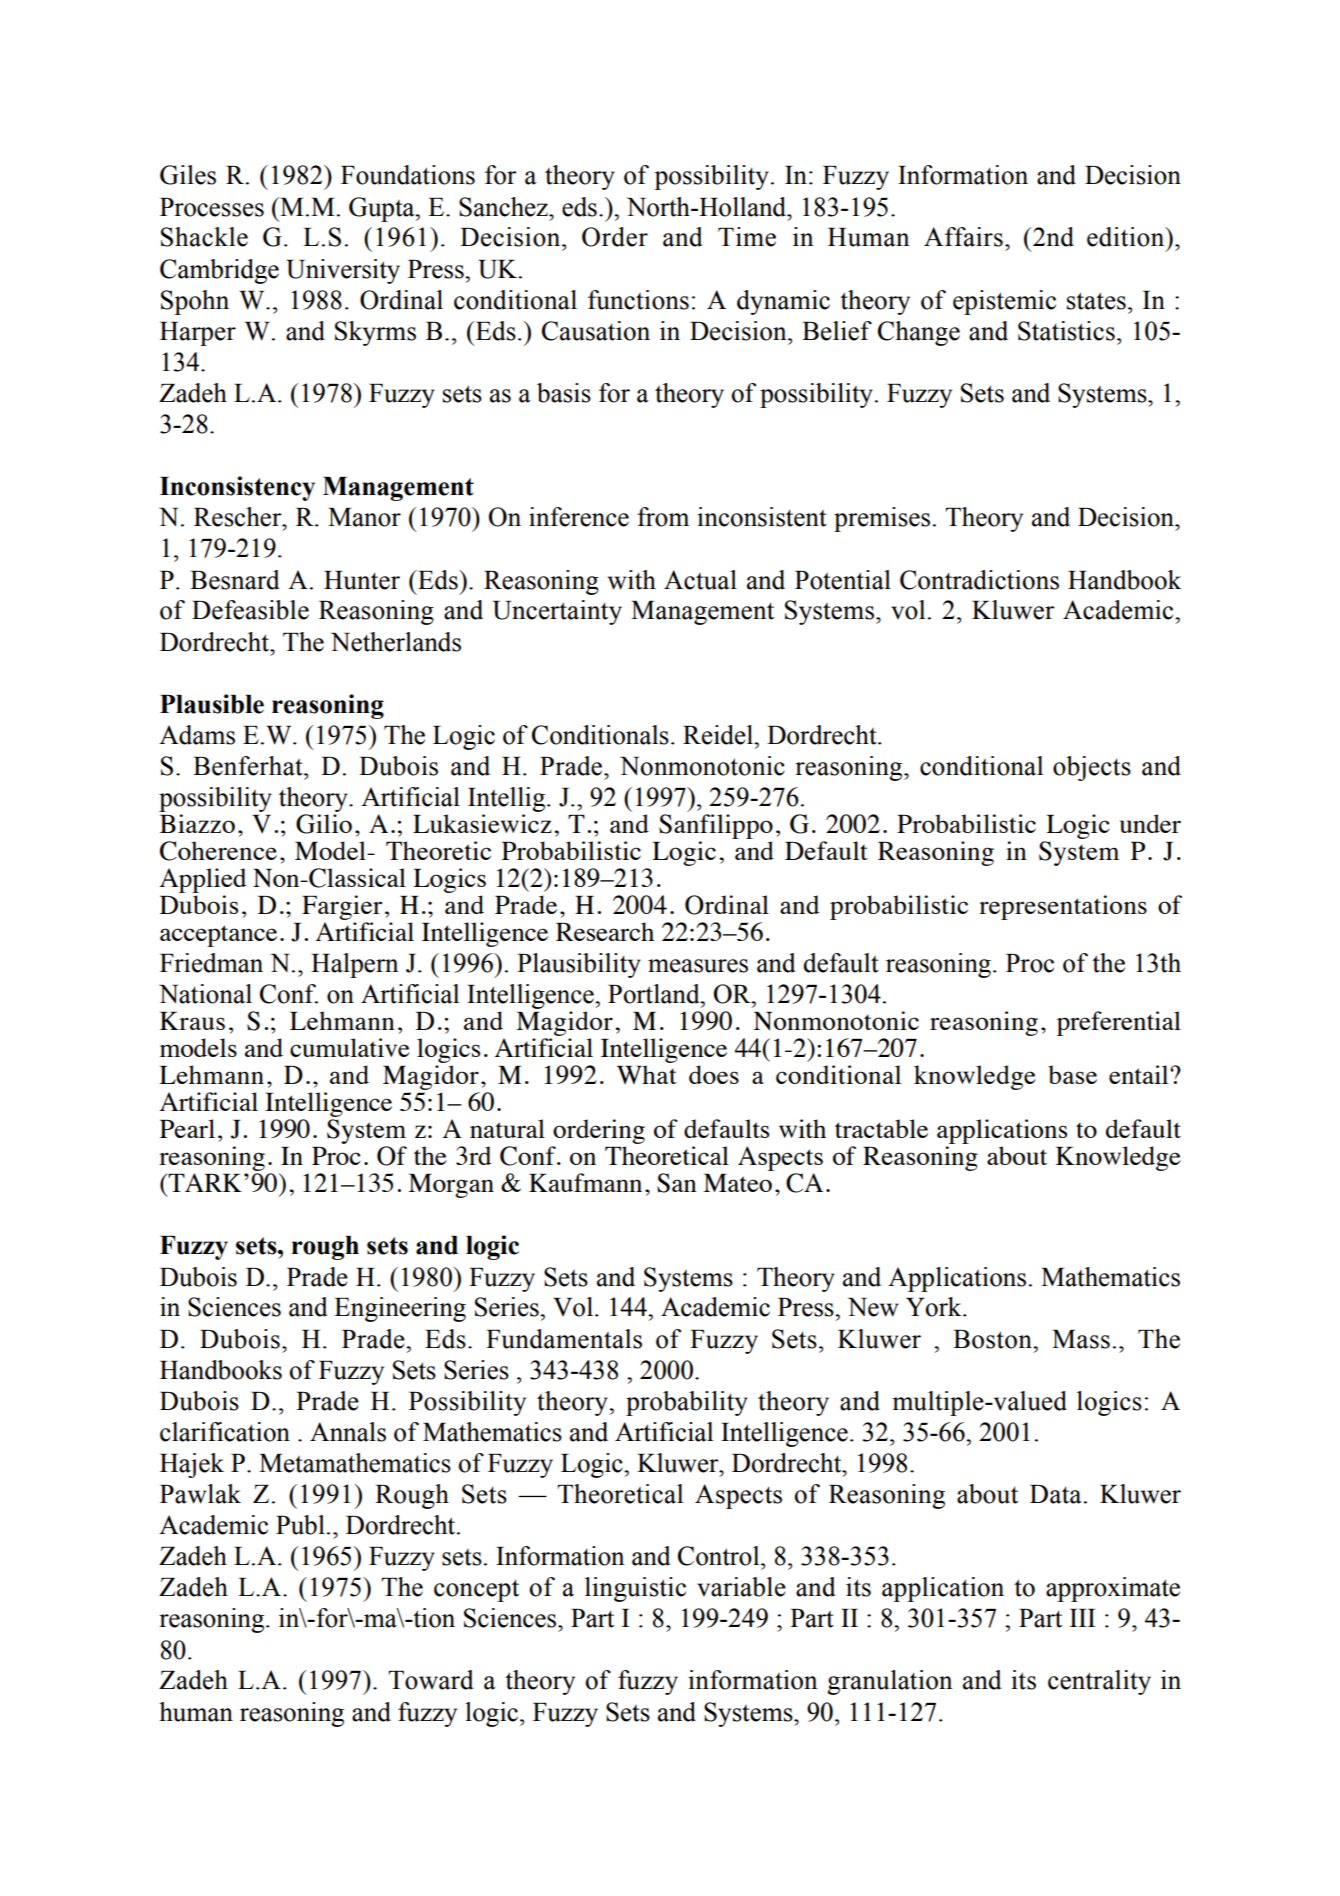  Describe the element at coordinates (700, 580) in the page. I see `Actual` at that location.
